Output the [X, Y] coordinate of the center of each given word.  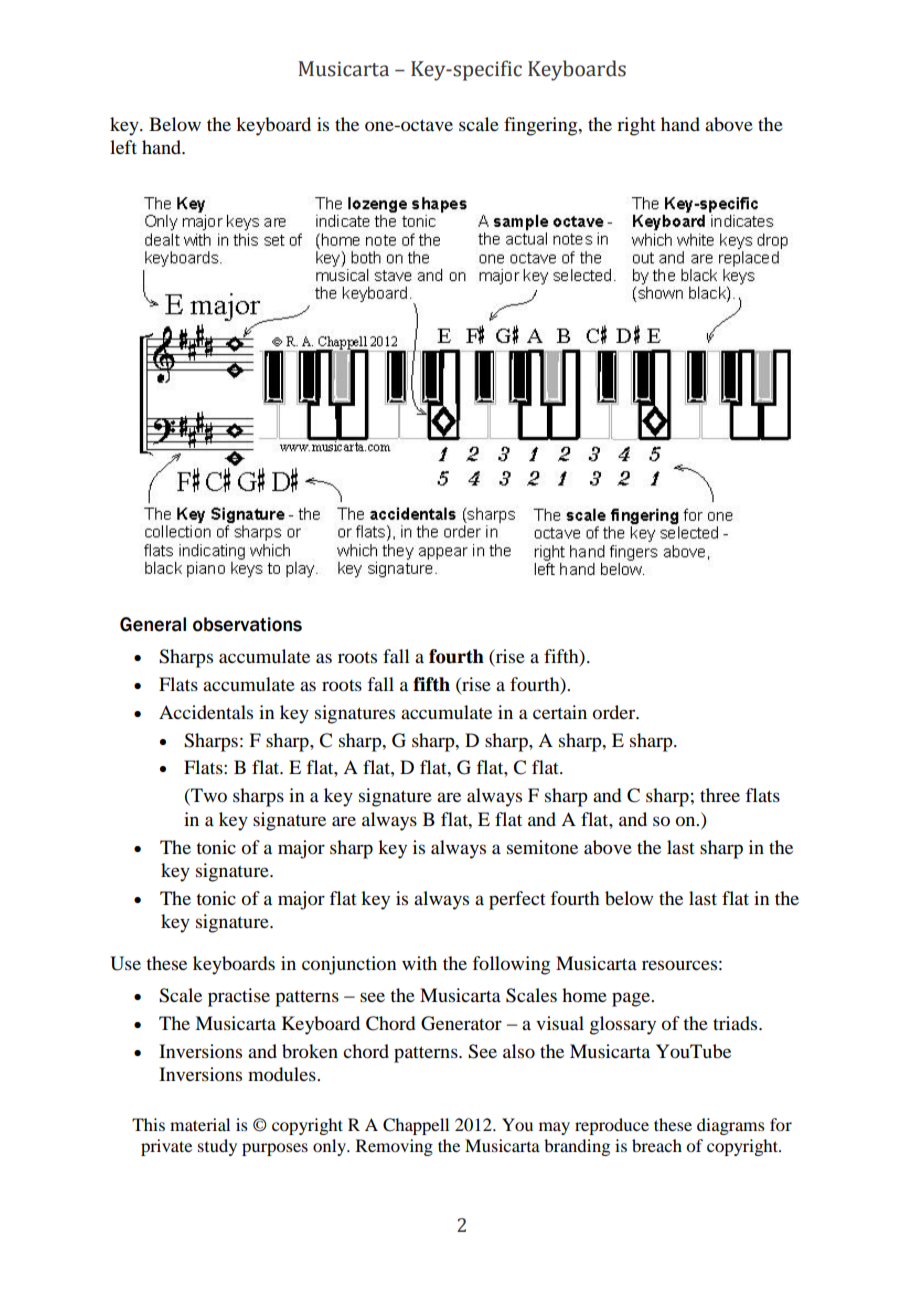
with [419, 963]
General [153, 624]
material [200, 1124]
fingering [542, 126]
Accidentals [206, 712]
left [123, 147]
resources [679, 965]
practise [239, 997]
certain [560, 712]
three [720, 795]
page [632, 999]
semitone [542, 847]
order [615, 712]
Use [125, 963]
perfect [517, 900]
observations [247, 624]
